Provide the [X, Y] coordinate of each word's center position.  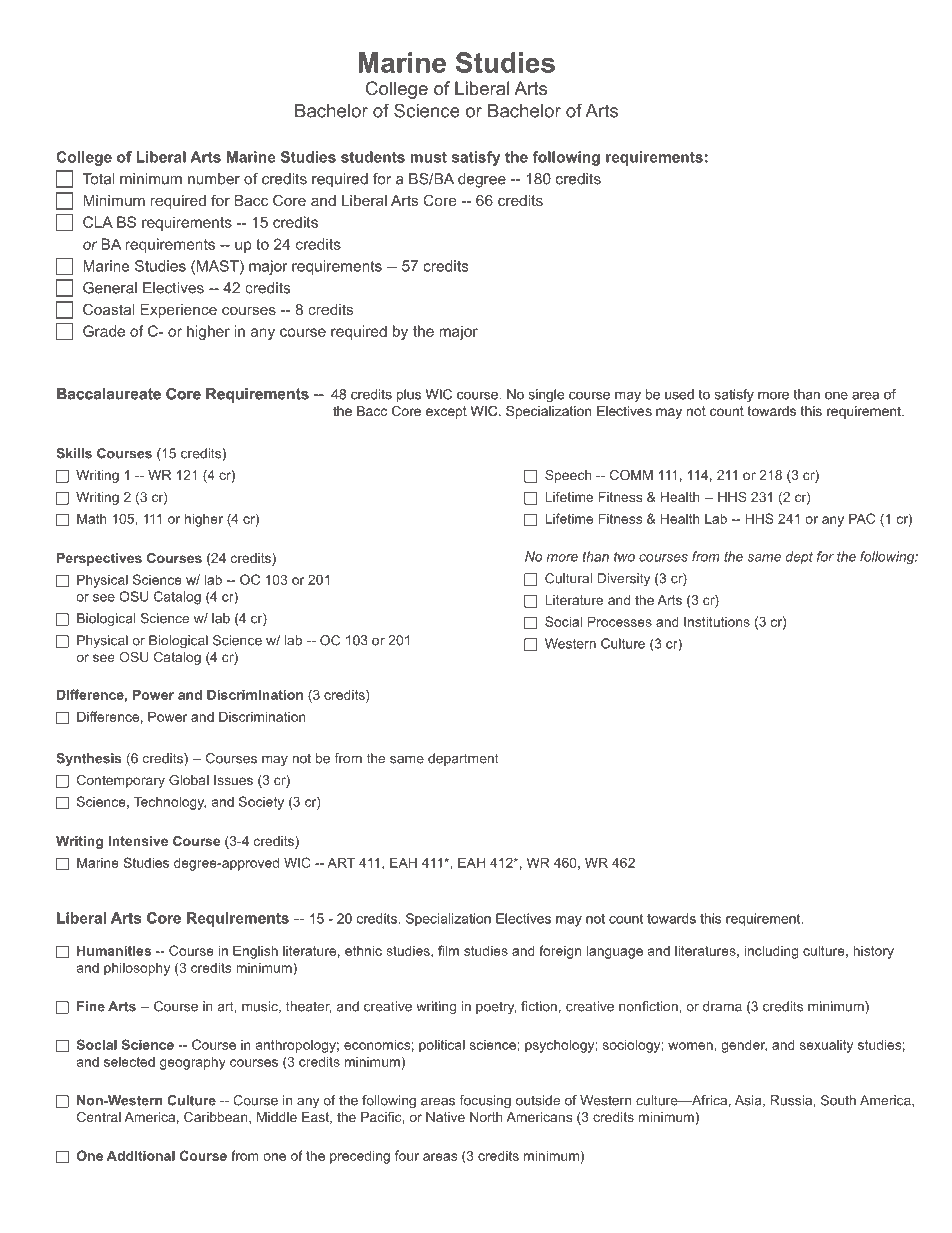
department [463, 759]
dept [799, 557]
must [428, 157]
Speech [568, 476]
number [214, 179]
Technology [170, 803]
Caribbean [217, 1118]
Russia [792, 1100]
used [679, 394]
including [771, 952]
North [486, 1117]
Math [92, 518]
